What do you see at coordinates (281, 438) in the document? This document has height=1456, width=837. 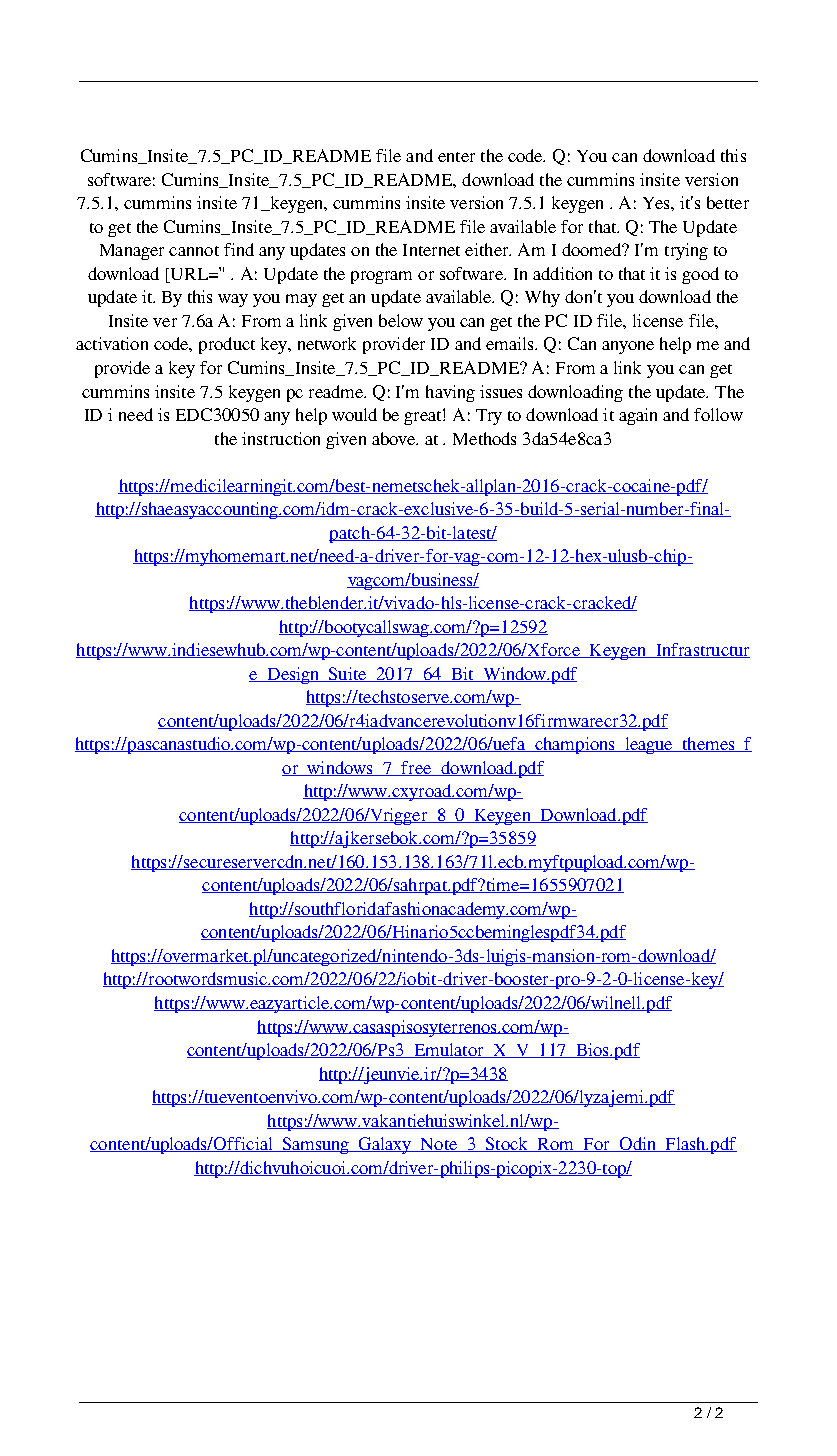 I see `instruction` at bounding box center [281, 438].
